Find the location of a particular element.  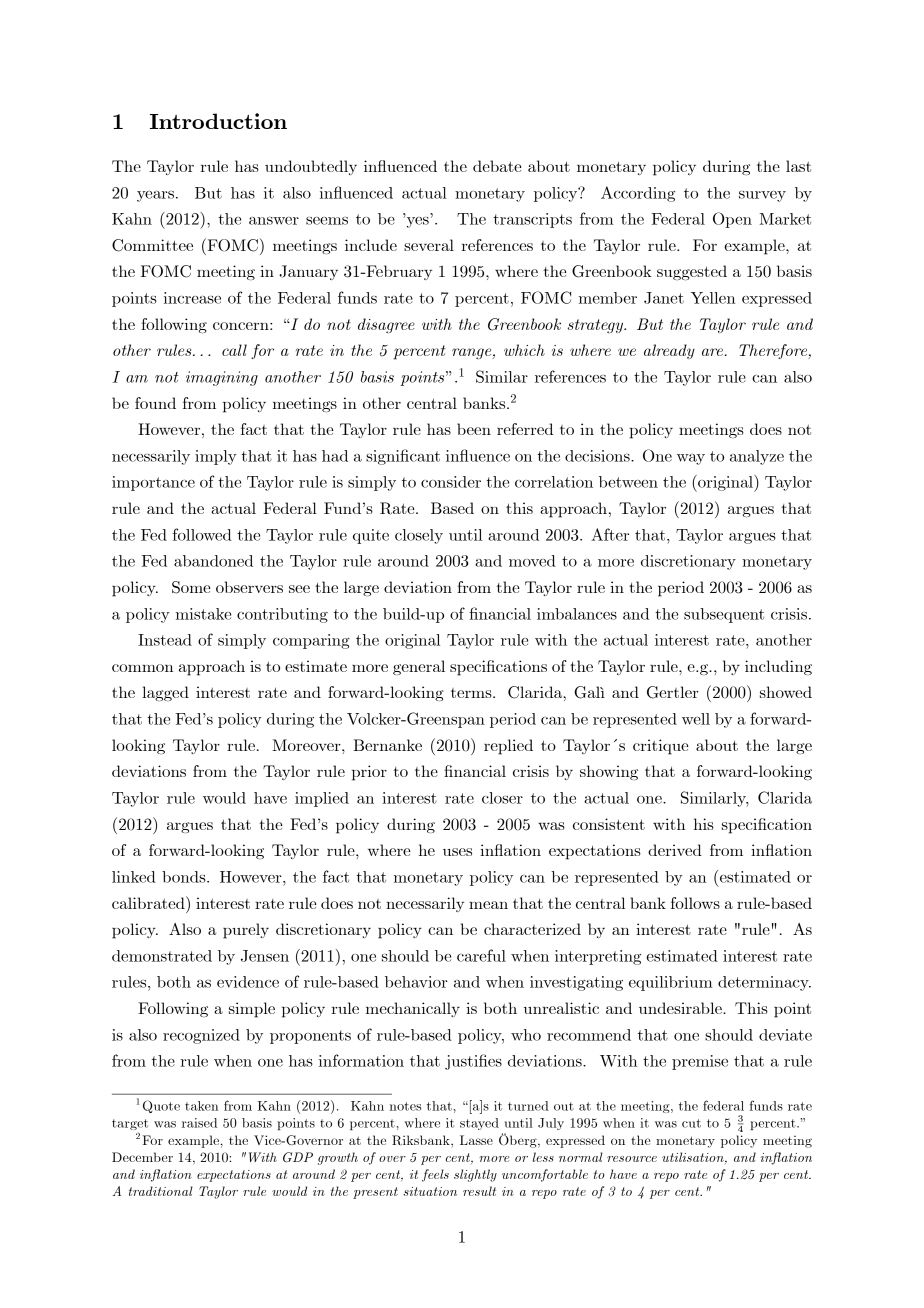

raised is located at coordinates (199, 1123).
